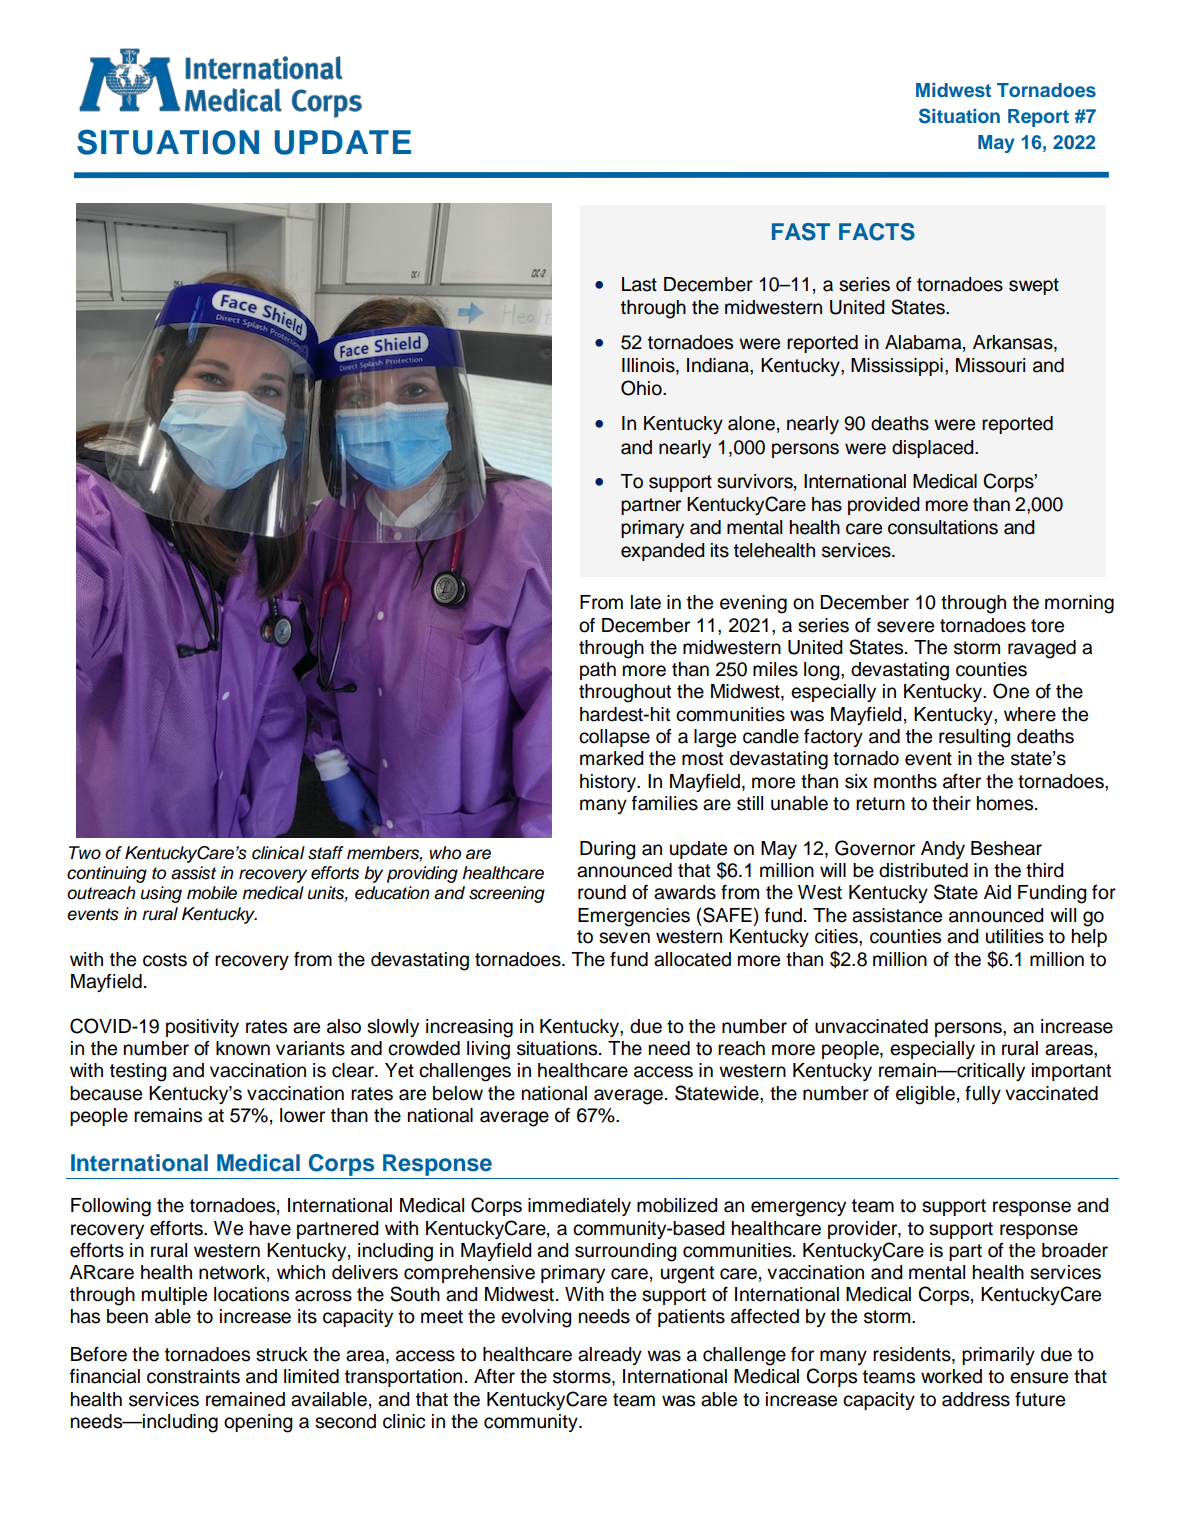  Describe the element at coordinates (719, 365) in the image. I see `Indiana` at that location.
